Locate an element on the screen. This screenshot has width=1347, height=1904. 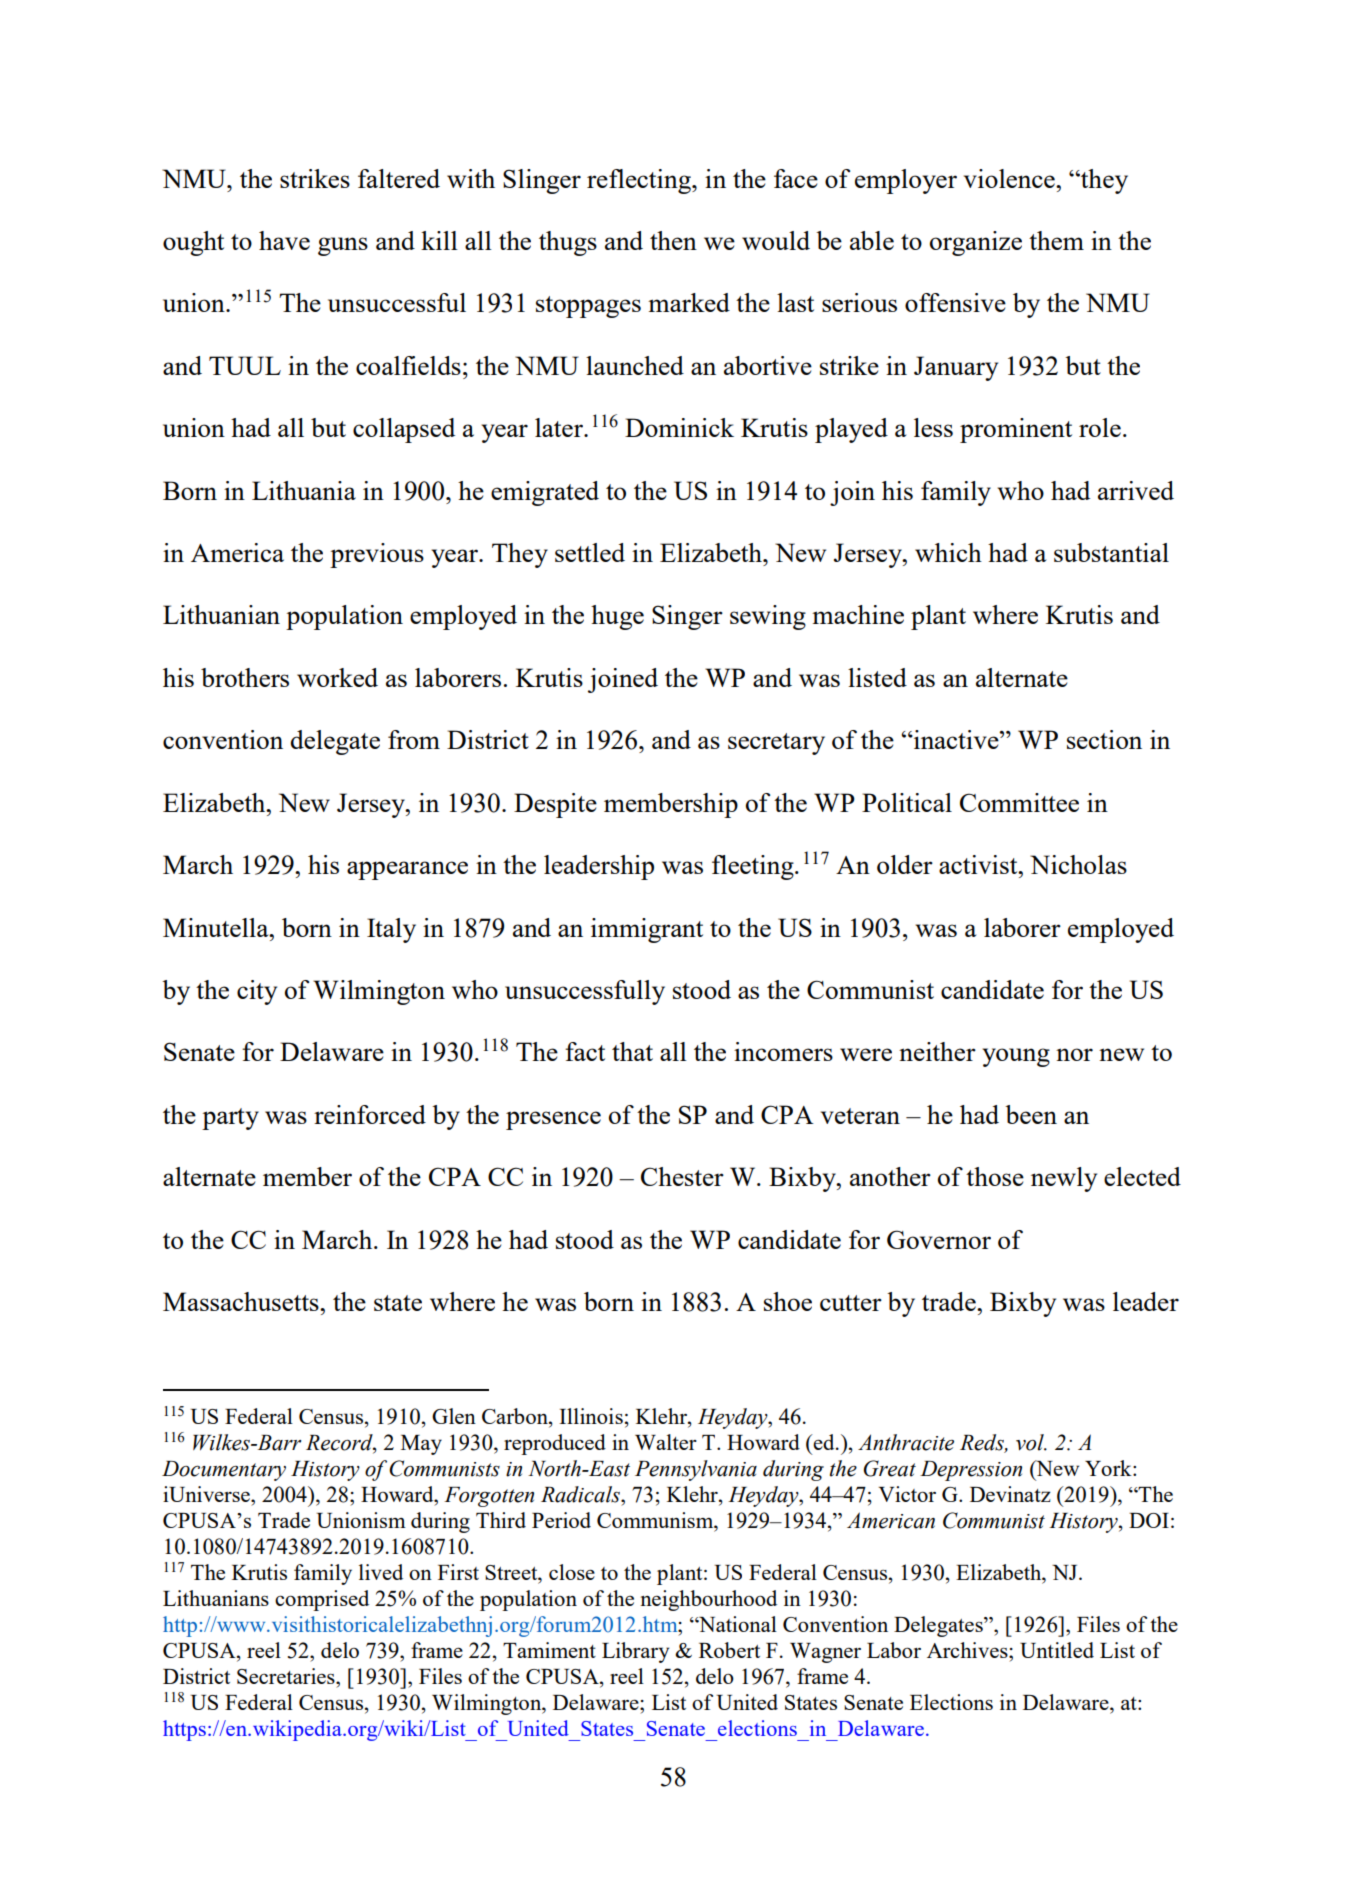
Massachusetts is located at coordinates (242, 1301).
